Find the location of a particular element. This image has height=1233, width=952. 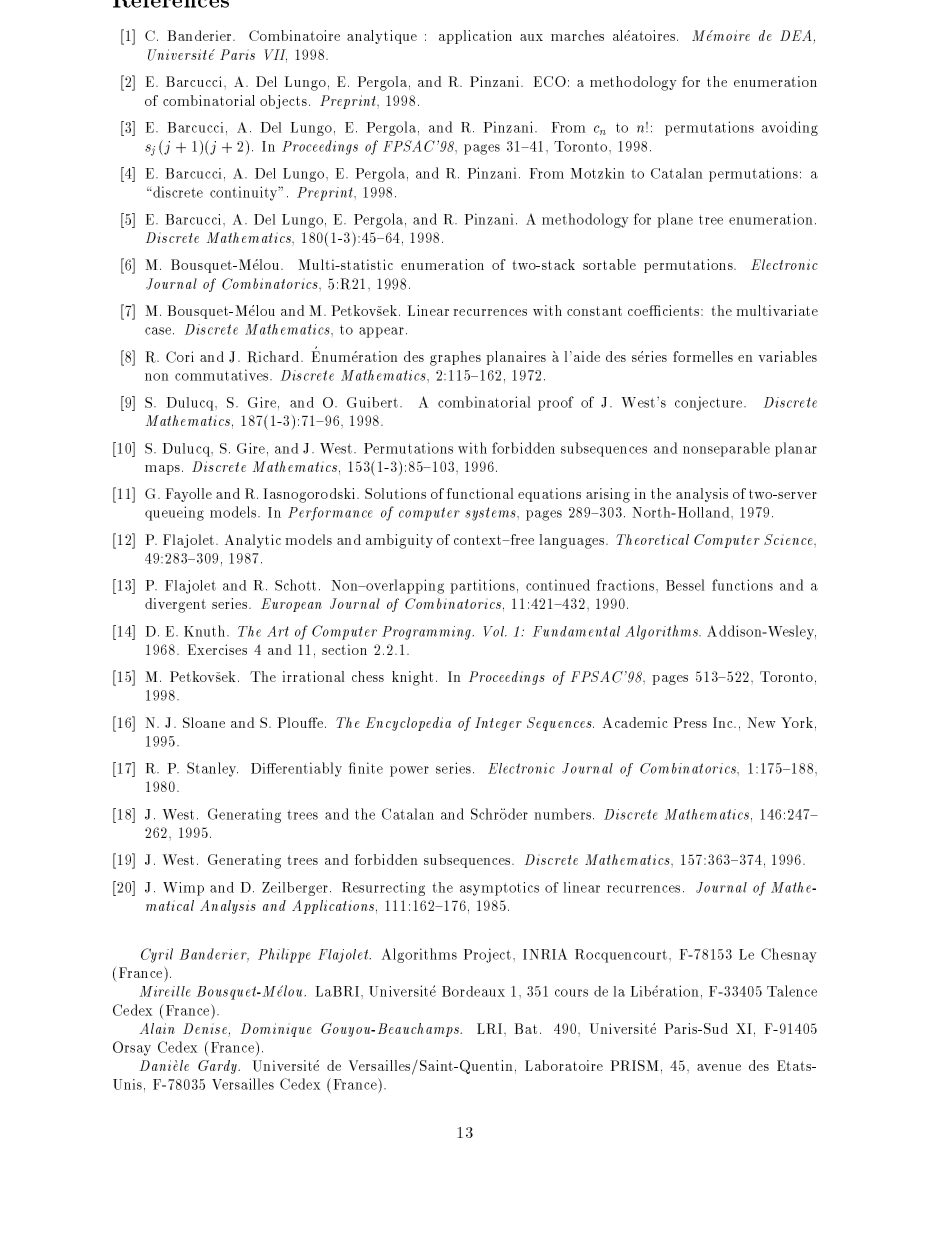

Richard is located at coordinates (275, 357).
